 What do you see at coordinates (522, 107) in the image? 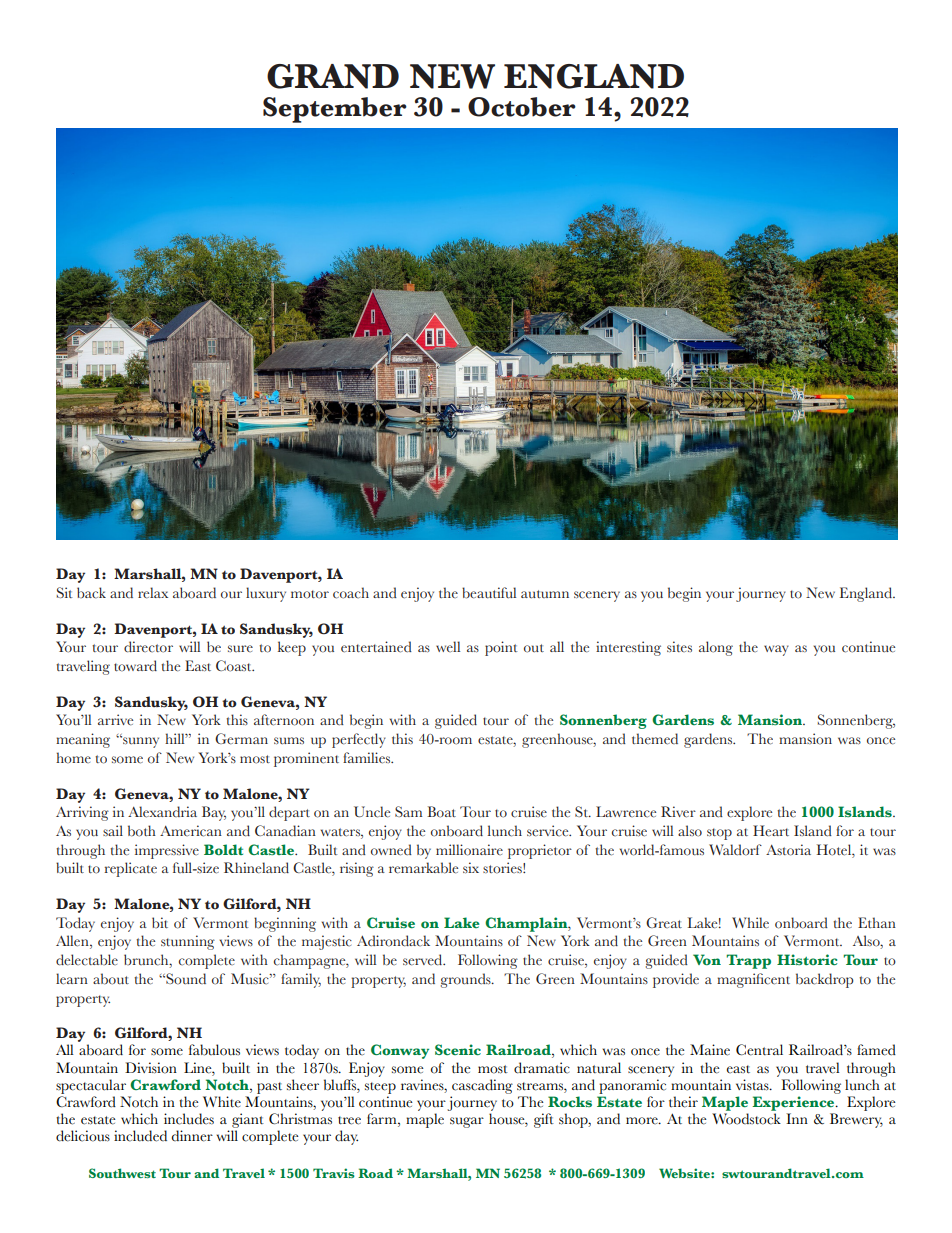
I see `October` at bounding box center [522, 107].
